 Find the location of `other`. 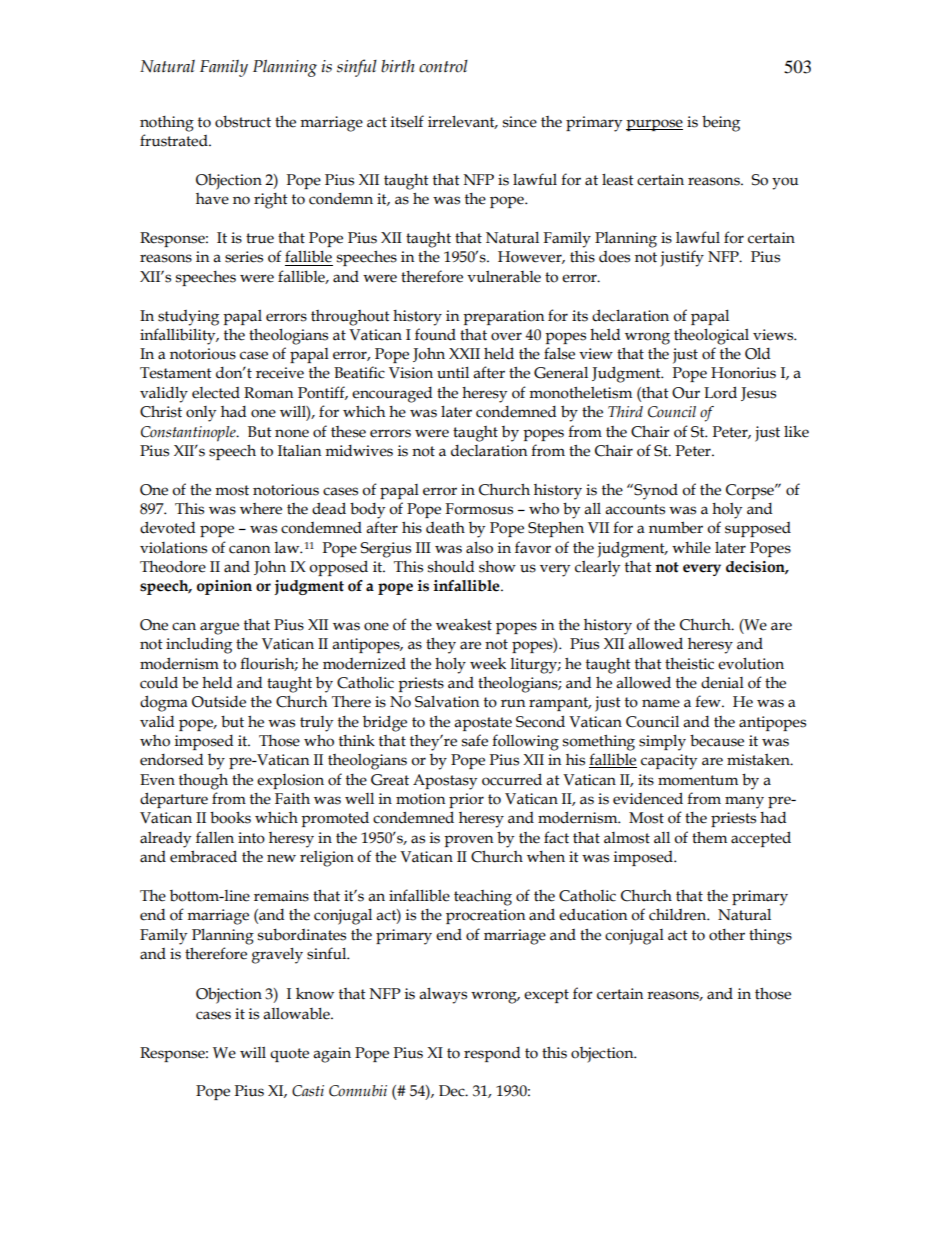

other is located at coordinates (727, 935).
